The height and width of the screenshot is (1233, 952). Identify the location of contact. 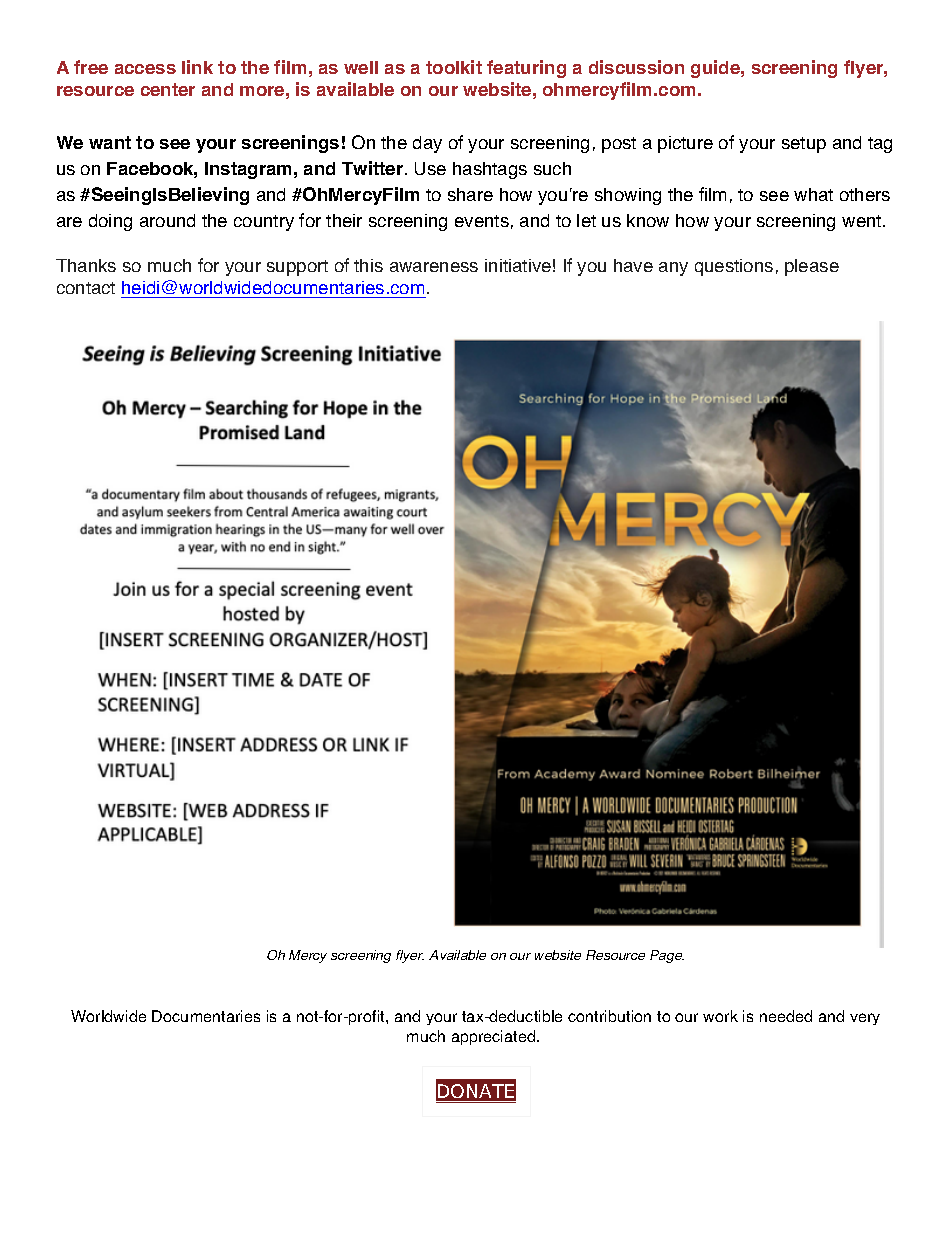
(86, 288).
